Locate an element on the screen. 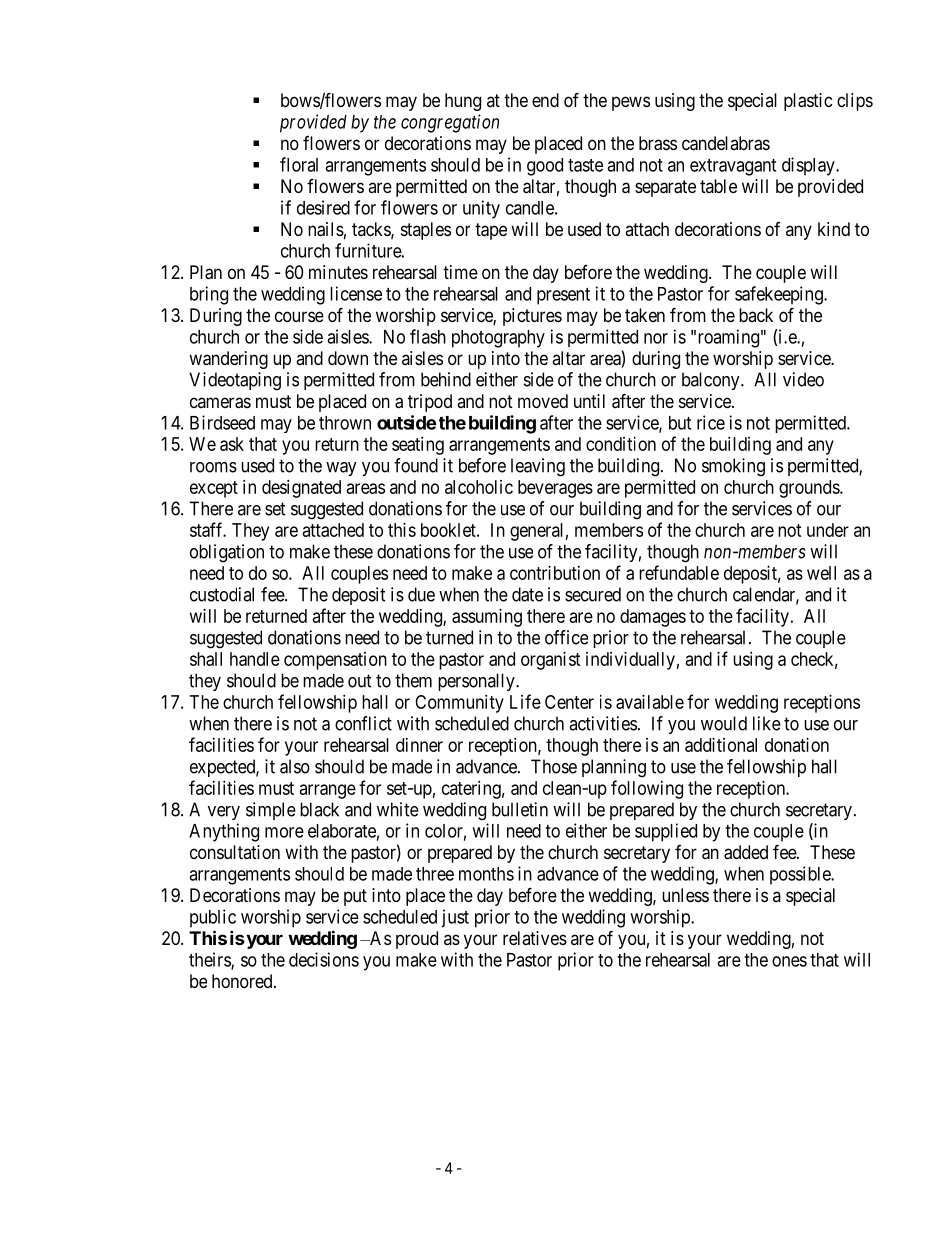 The image size is (952, 1233). like is located at coordinates (767, 723).
